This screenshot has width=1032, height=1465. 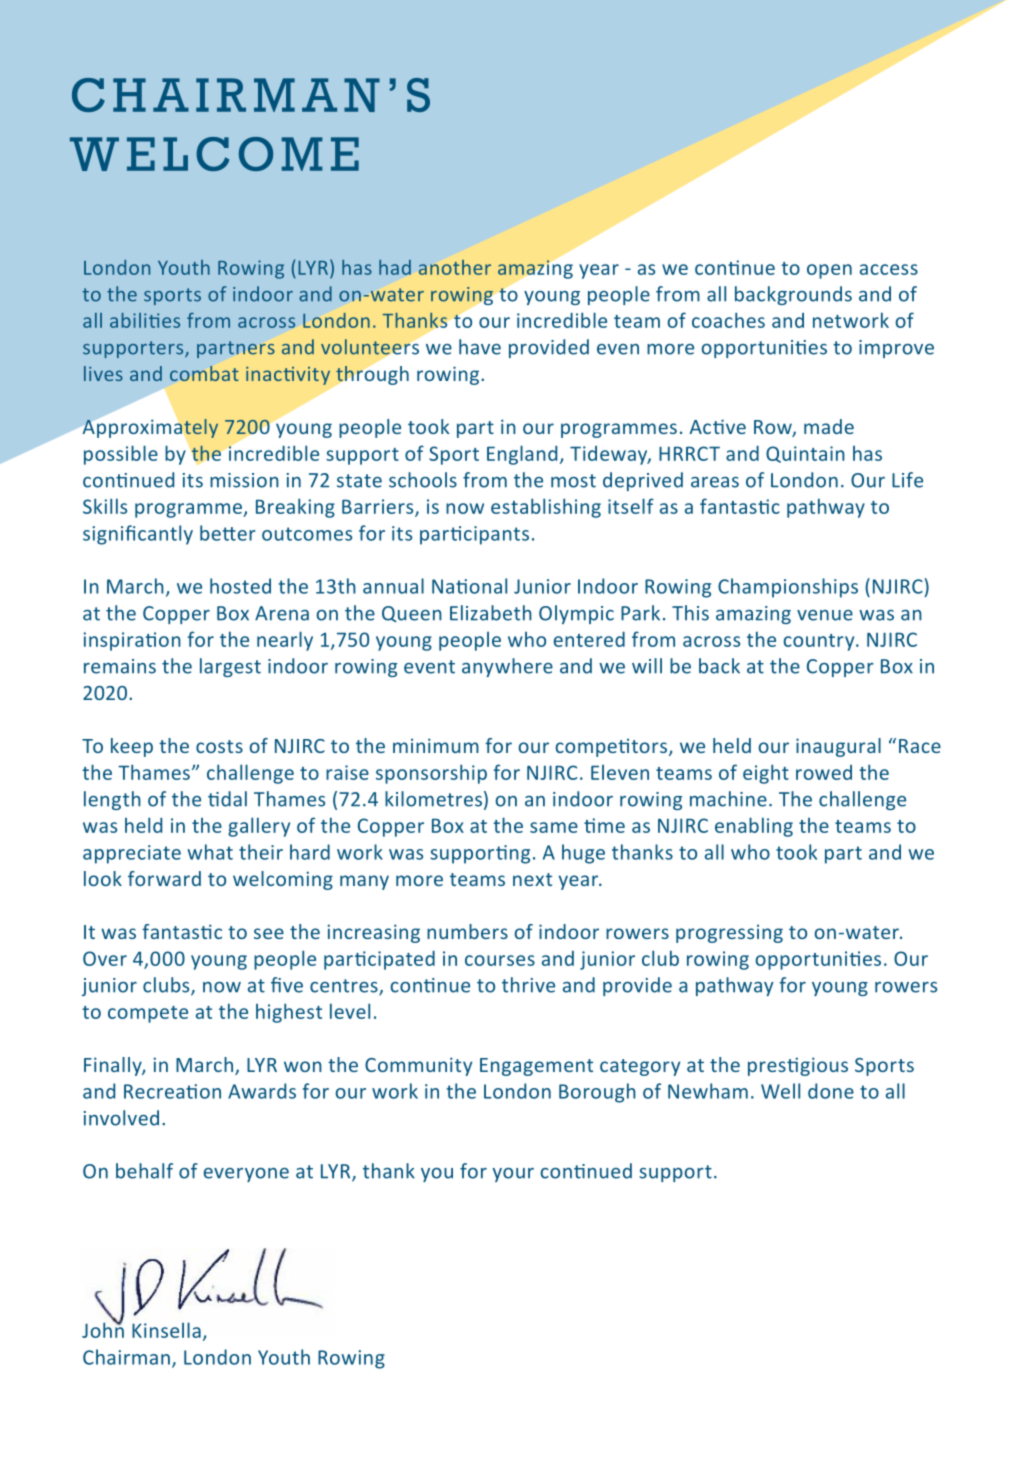 I want to click on same, so click(x=554, y=827).
